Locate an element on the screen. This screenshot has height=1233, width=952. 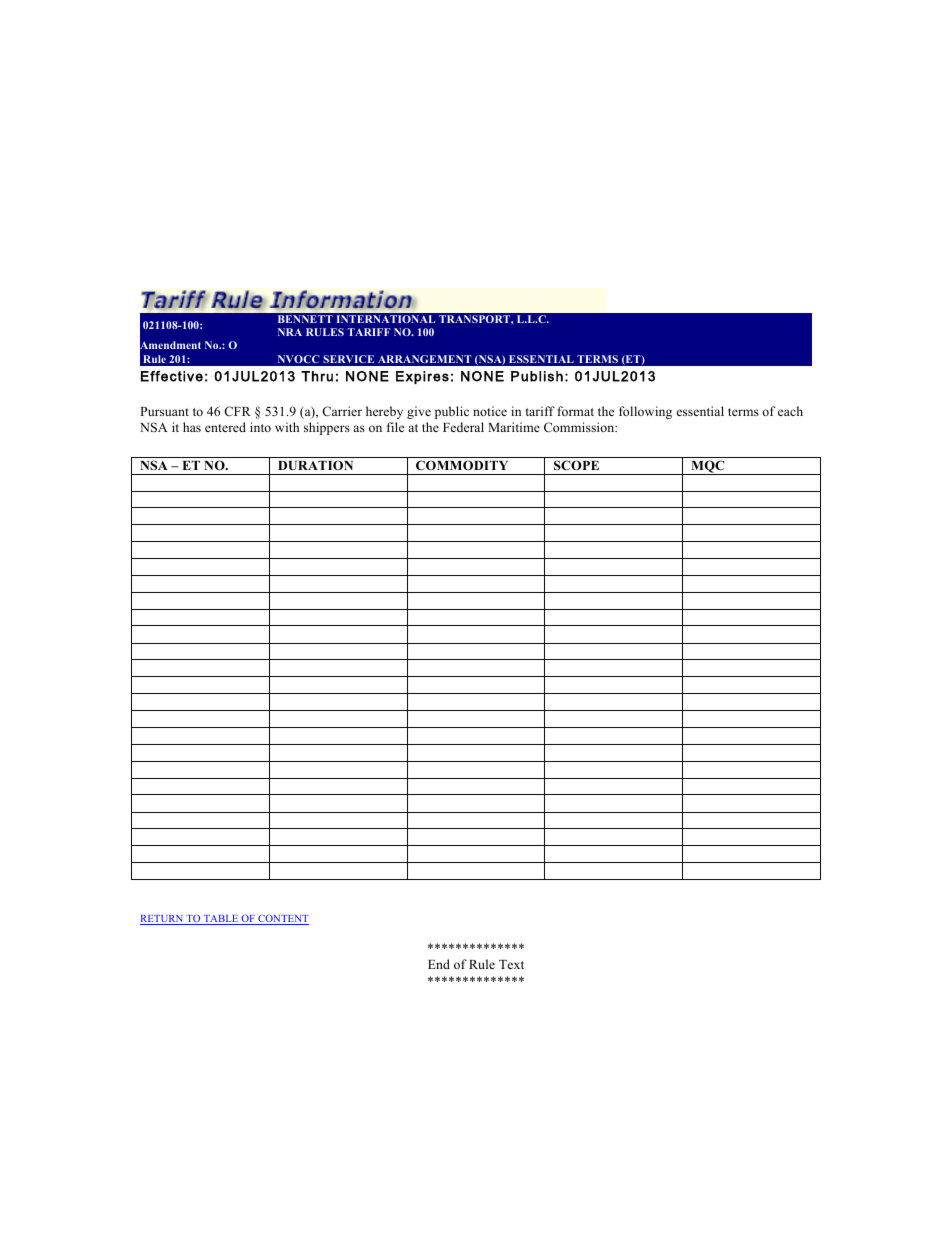
entered is located at coordinates (225, 427).
